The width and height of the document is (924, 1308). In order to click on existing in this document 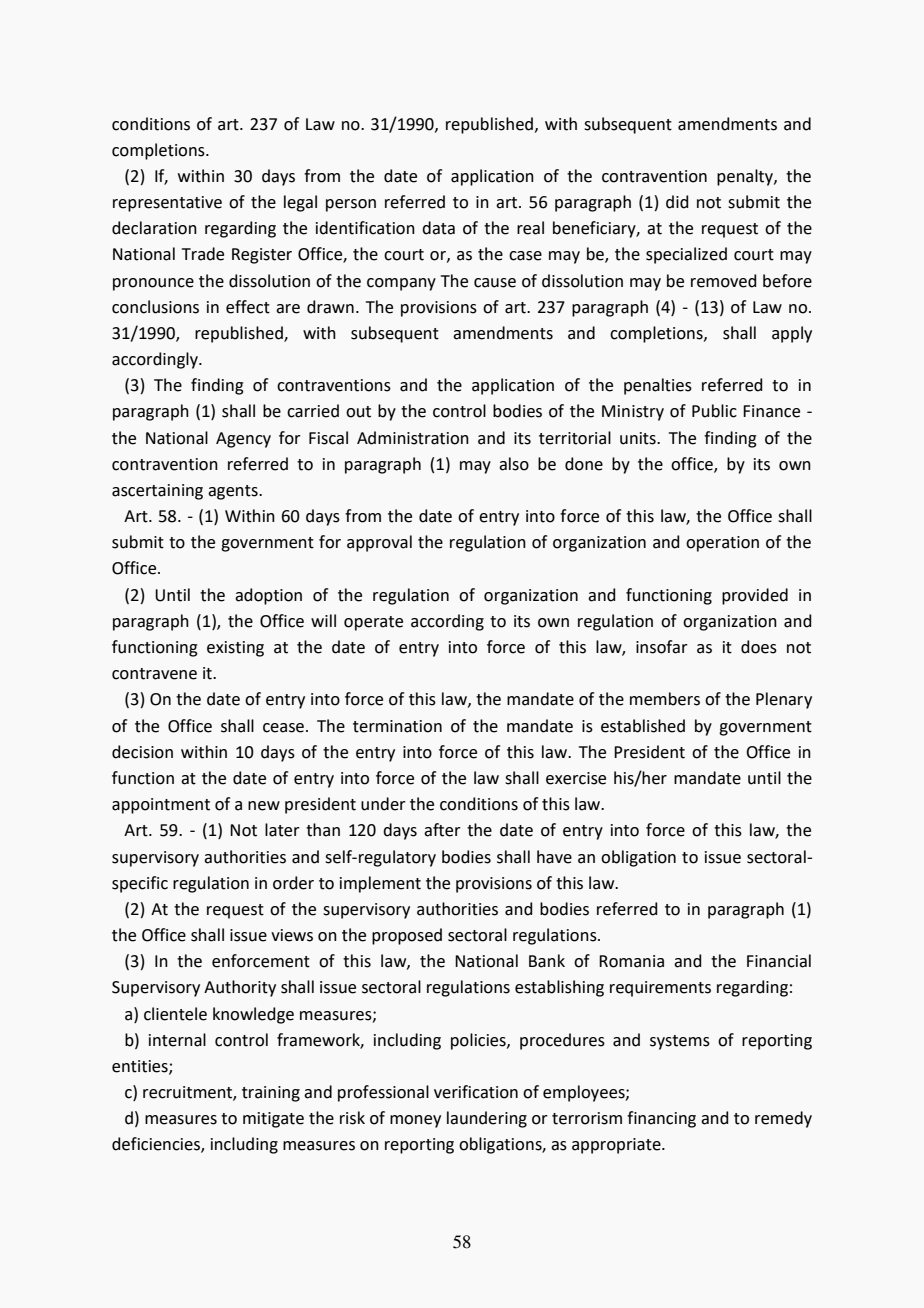, I will do `click(235, 649)`.
